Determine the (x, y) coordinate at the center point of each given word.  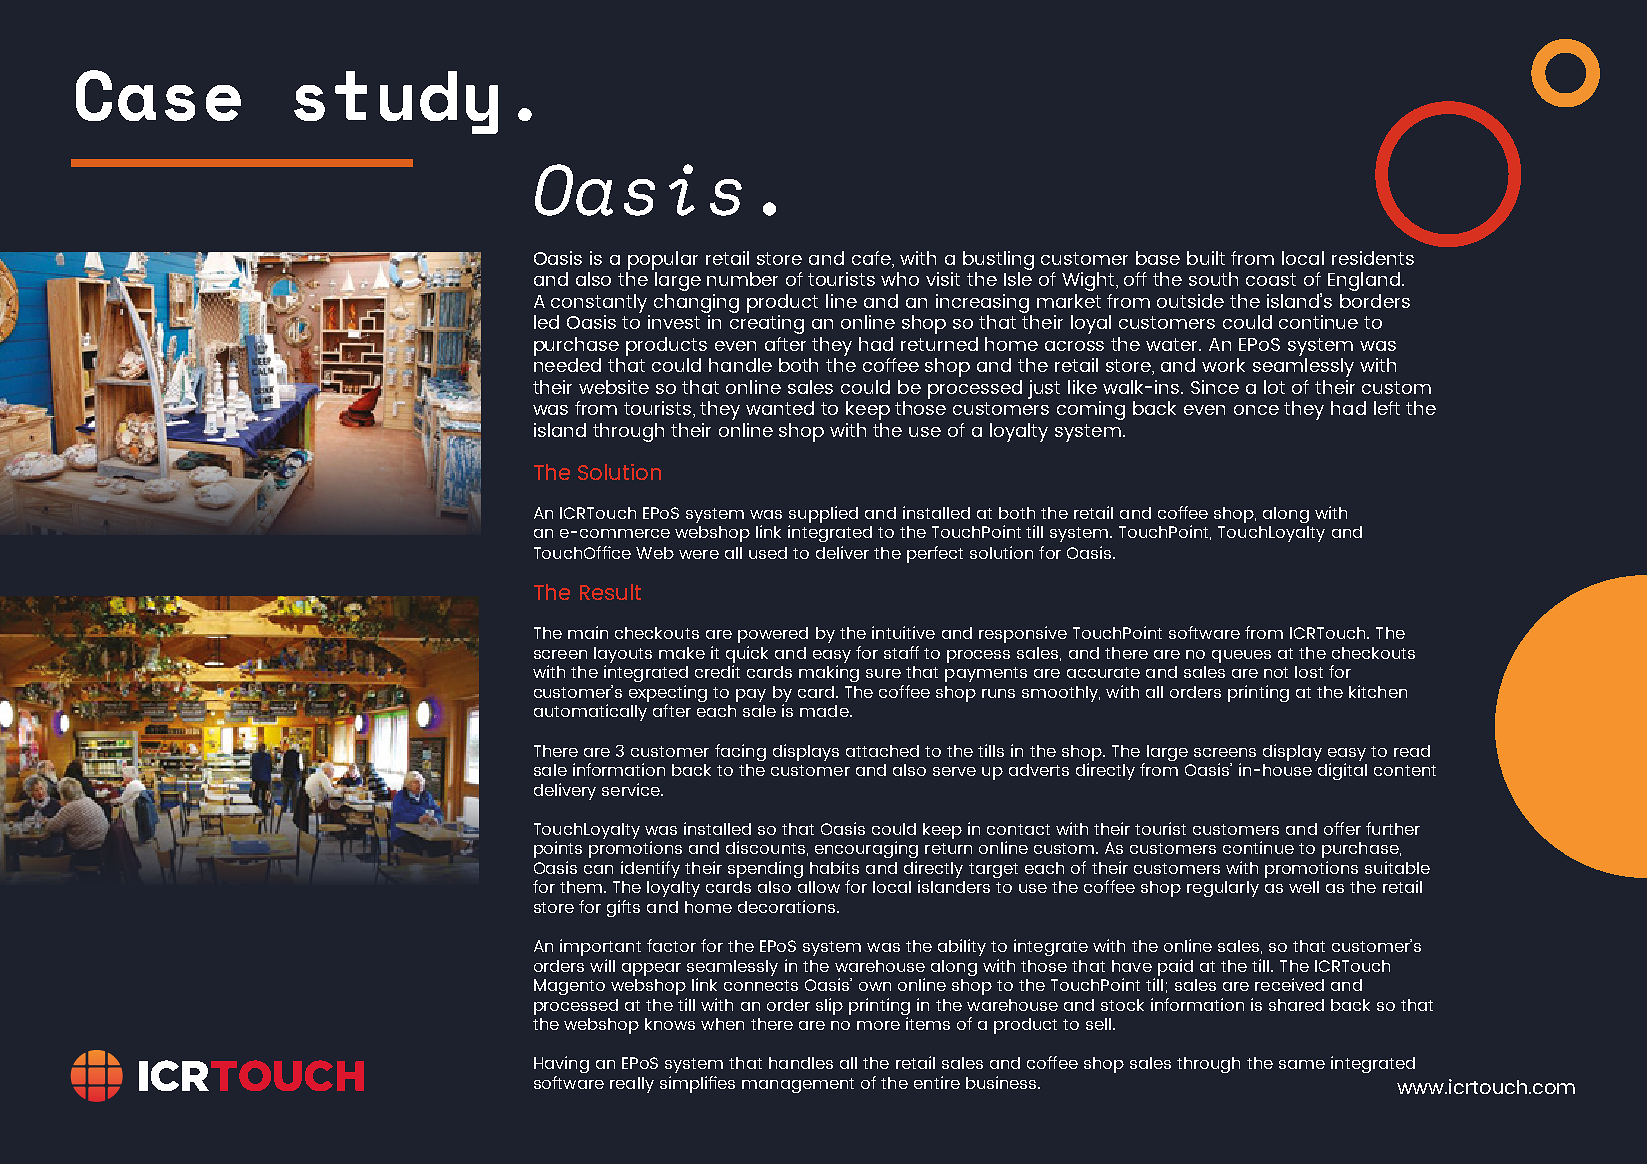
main (588, 632)
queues (1241, 656)
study (396, 102)
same (1302, 1064)
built (1206, 258)
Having (561, 1064)
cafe (872, 258)
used (768, 553)
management (798, 1085)
